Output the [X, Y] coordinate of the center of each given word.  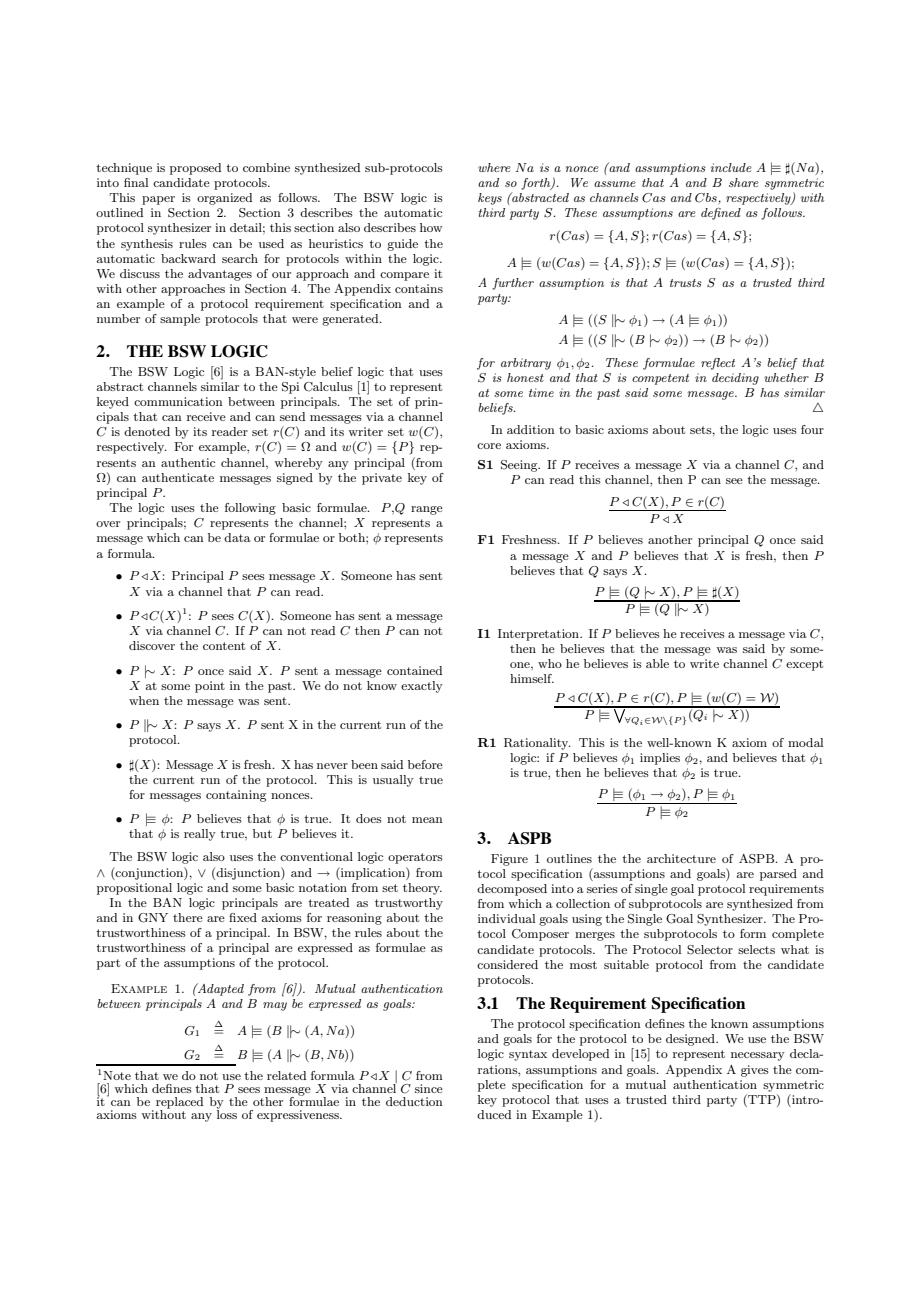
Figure [509, 860]
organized [224, 199]
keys [490, 199]
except [804, 665]
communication [178, 401]
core [489, 446]
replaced [179, 1104]
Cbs [707, 199]
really [200, 835]
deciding [735, 379]
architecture [681, 858]
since [429, 1088]
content [224, 646]
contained [414, 670]
